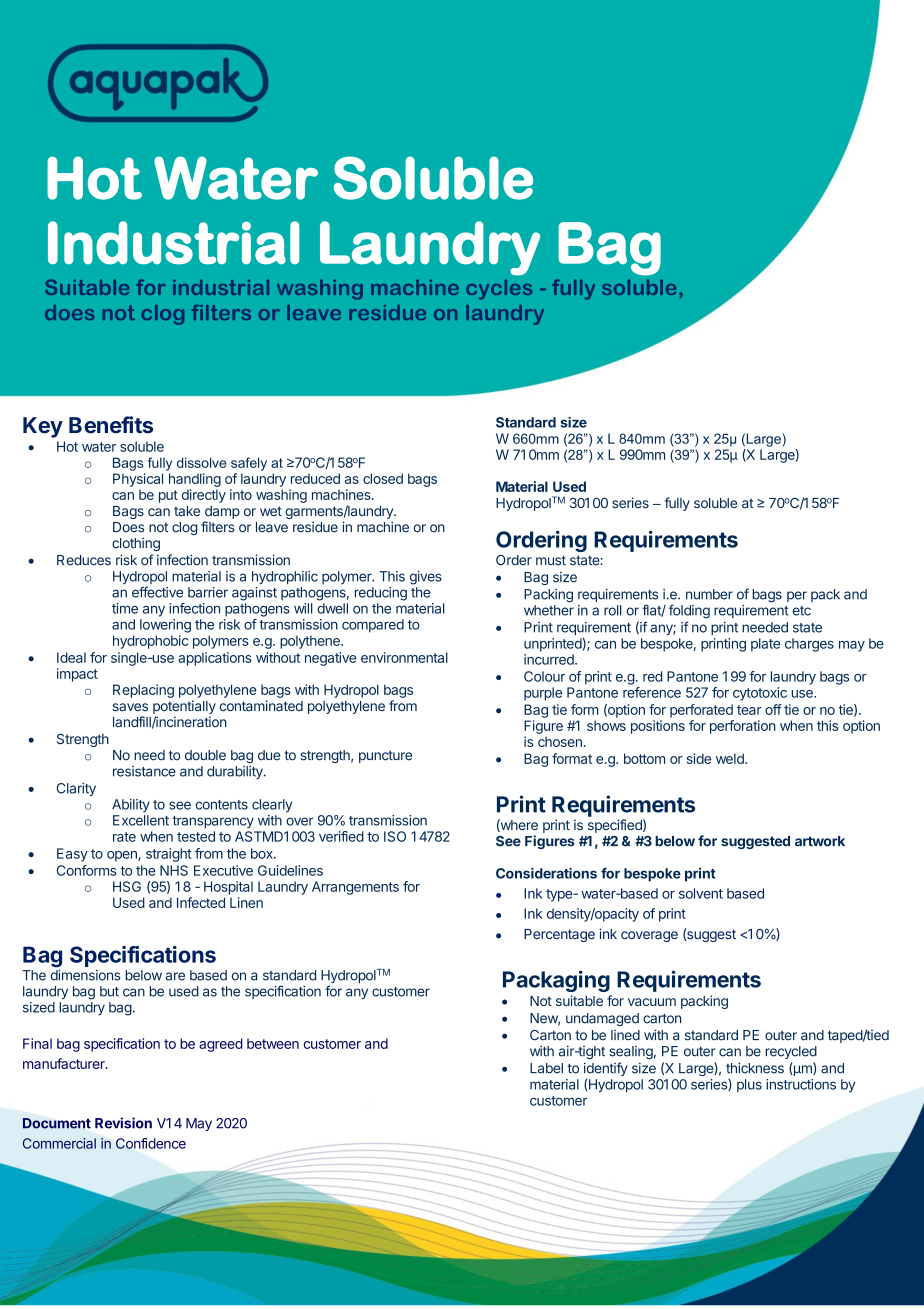 This screenshot has height=1309, width=924. What do you see at coordinates (111, 425) in the screenshot?
I see `Benefits` at bounding box center [111, 425].
